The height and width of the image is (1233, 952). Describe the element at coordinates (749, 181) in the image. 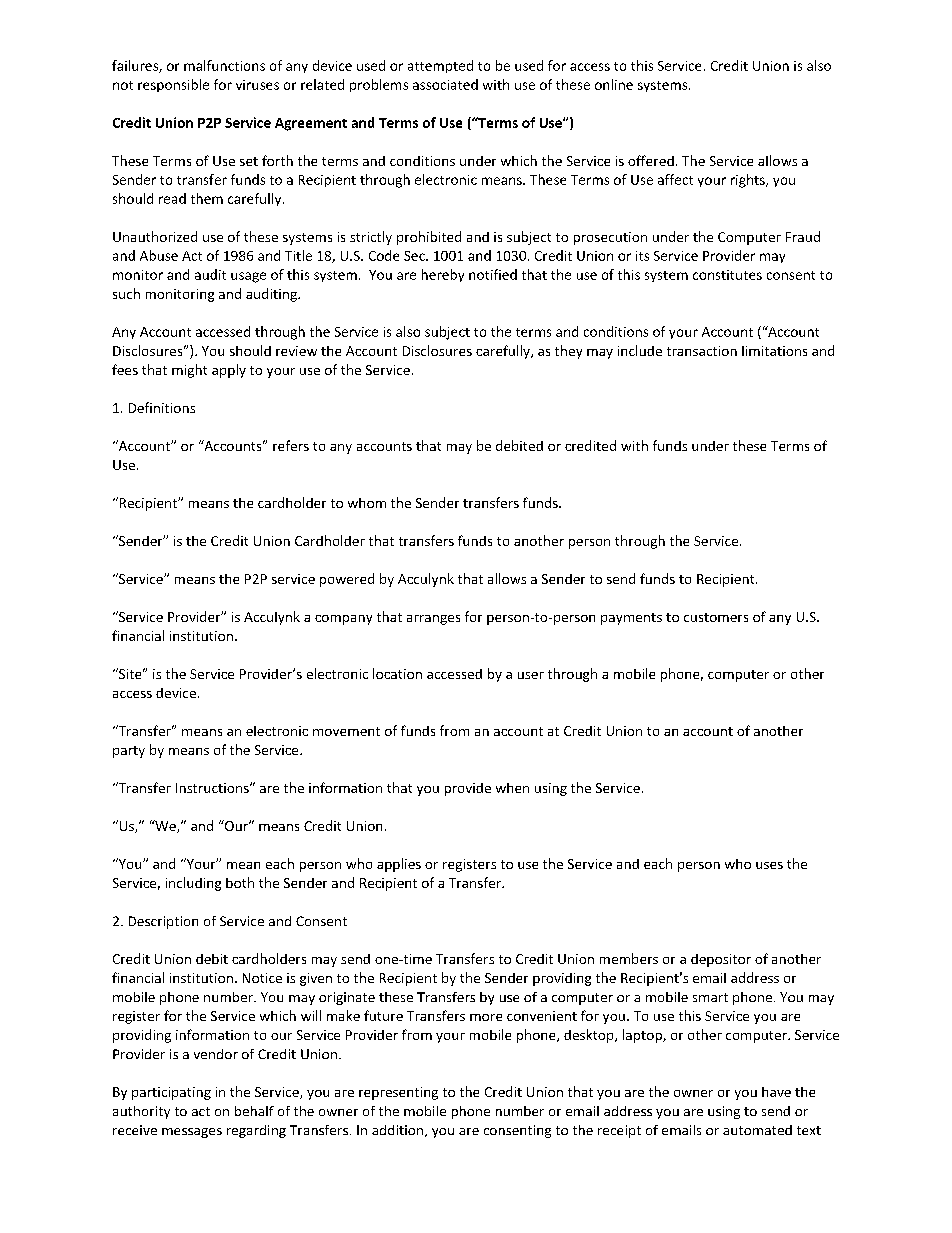

I see `rights` at that location.
